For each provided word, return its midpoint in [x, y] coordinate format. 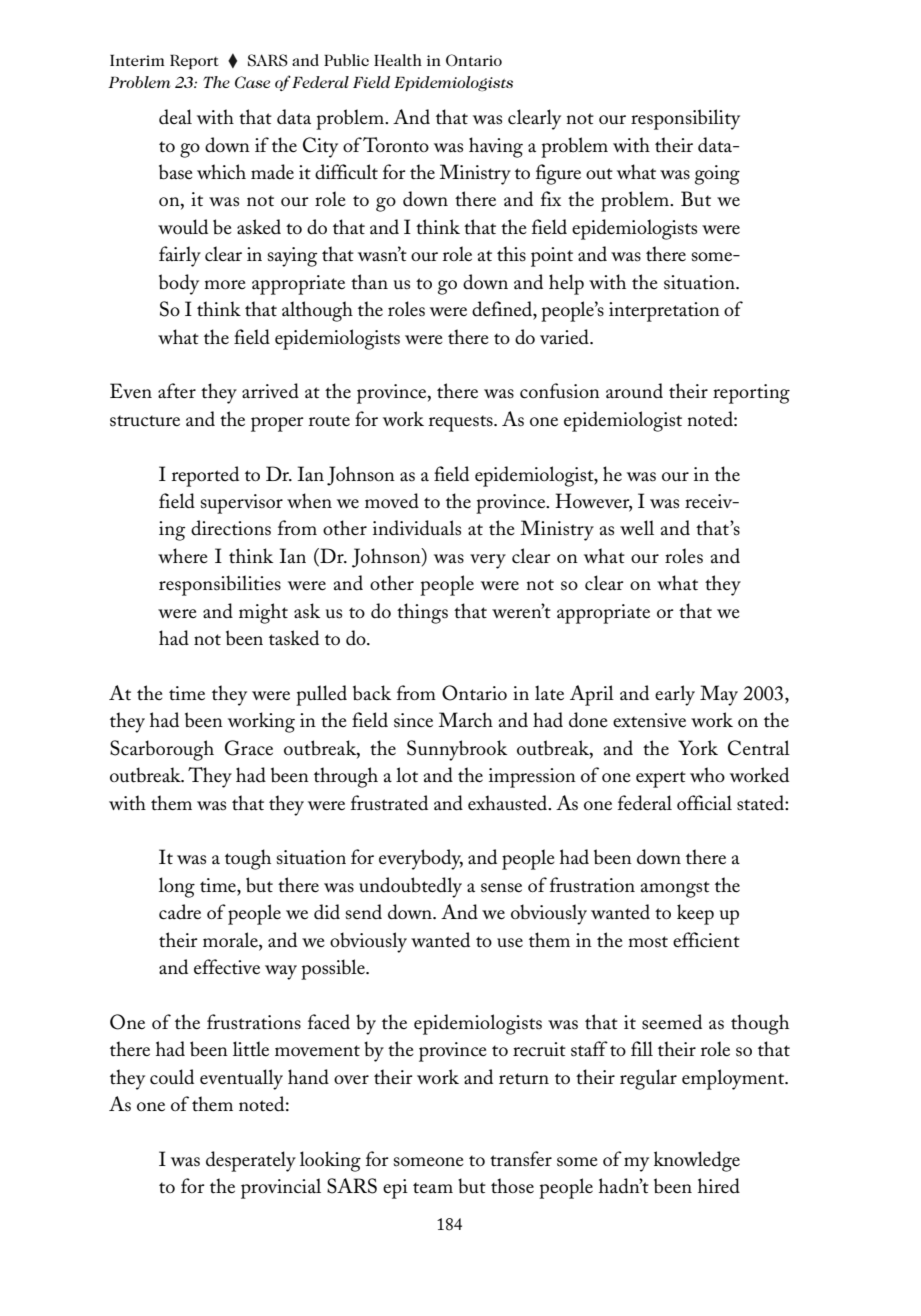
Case [252, 82]
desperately [251, 1161]
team [433, 1188]
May [719, 695]
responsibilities [220, 585]
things [422, 613]
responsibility [685, 119]
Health [398, 60]
